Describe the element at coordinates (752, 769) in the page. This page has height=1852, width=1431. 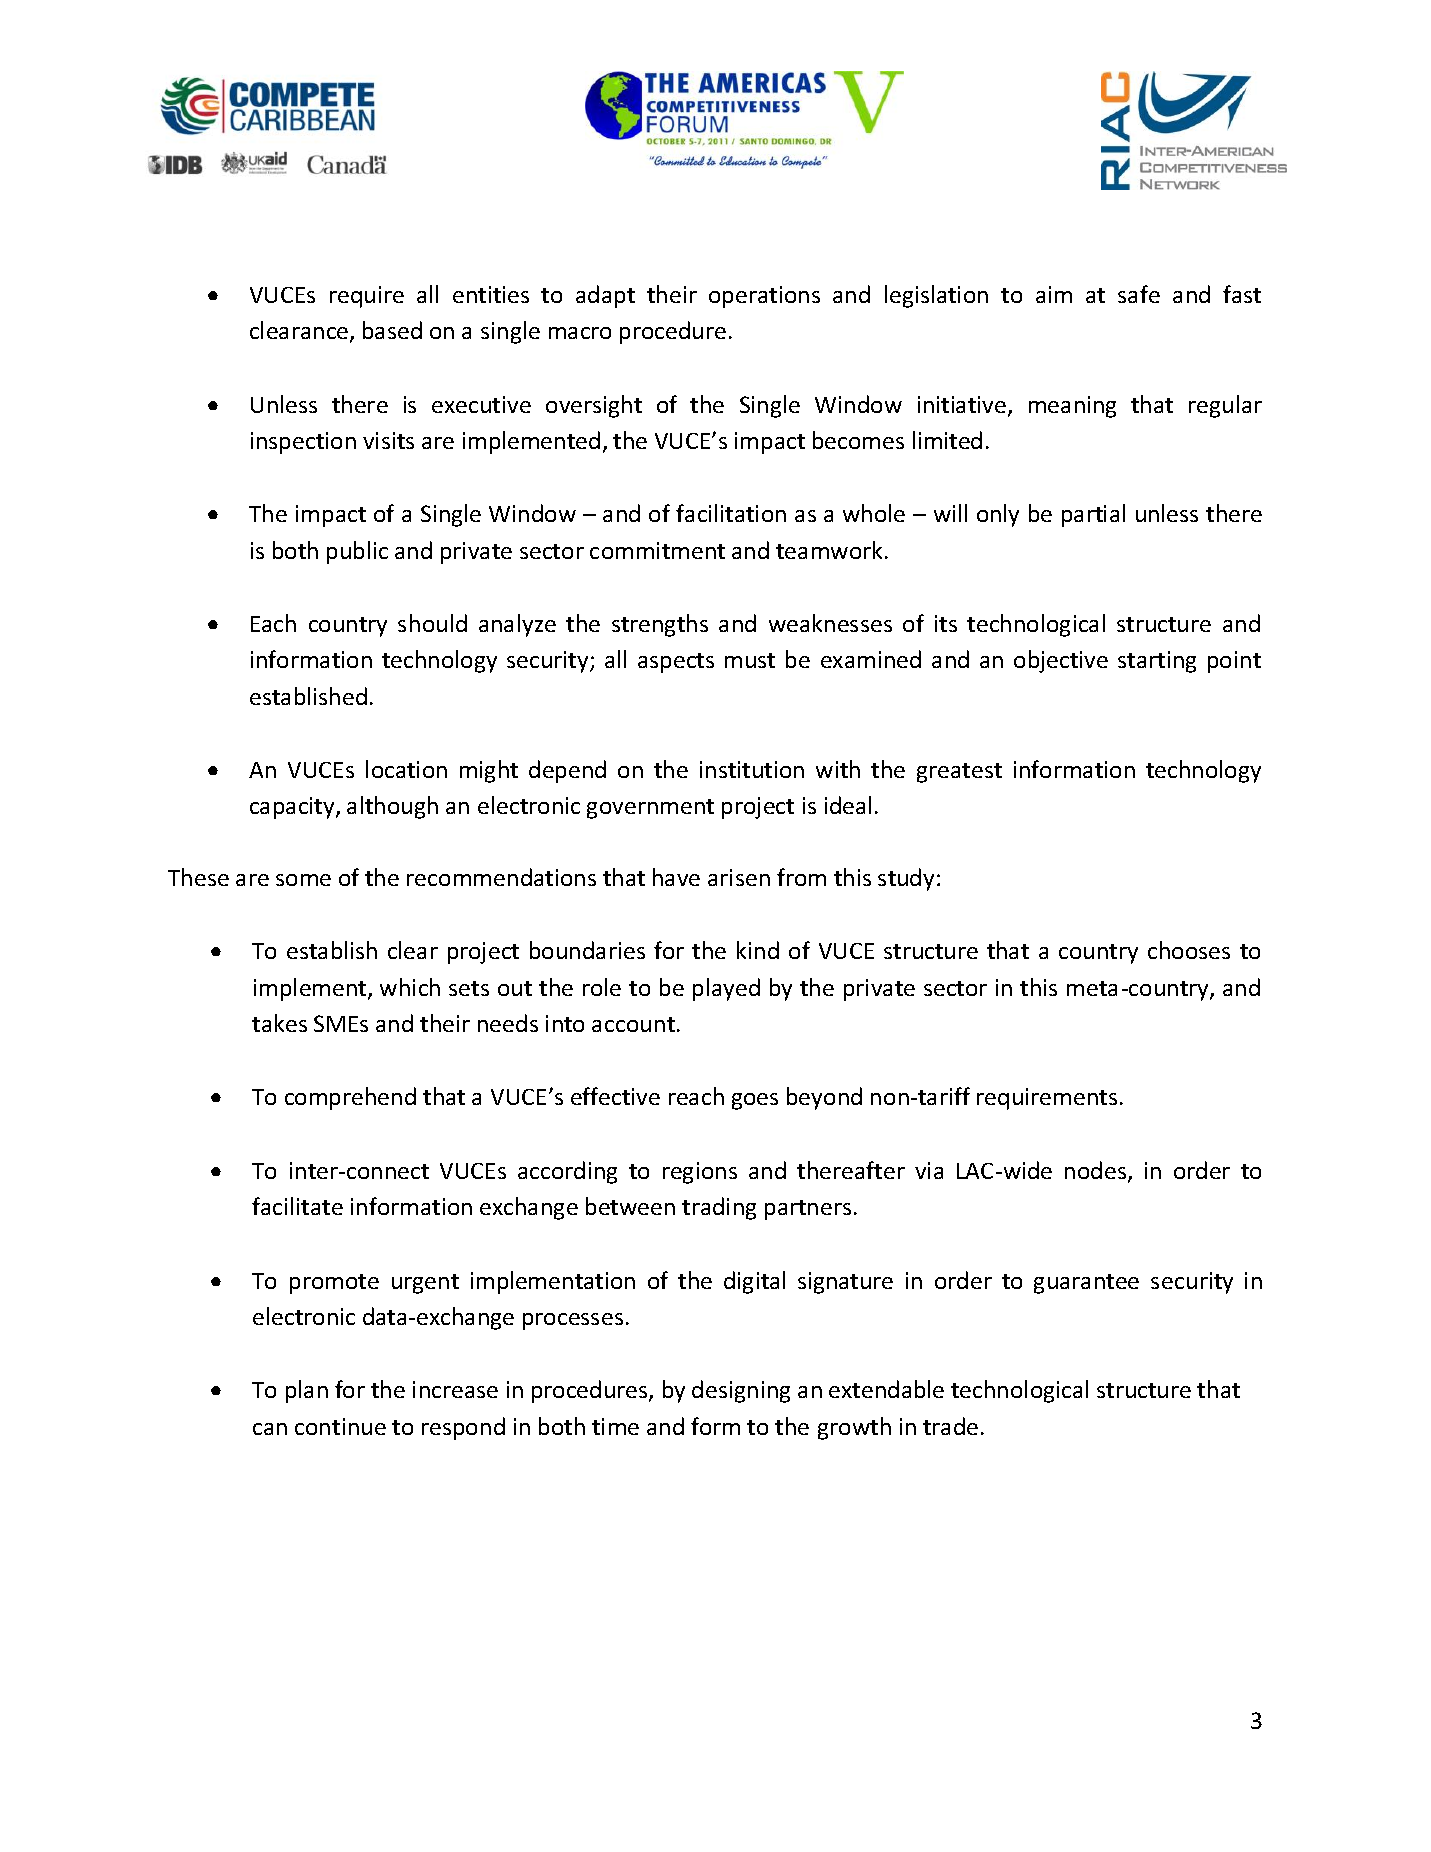
I see `institution` at that location.
